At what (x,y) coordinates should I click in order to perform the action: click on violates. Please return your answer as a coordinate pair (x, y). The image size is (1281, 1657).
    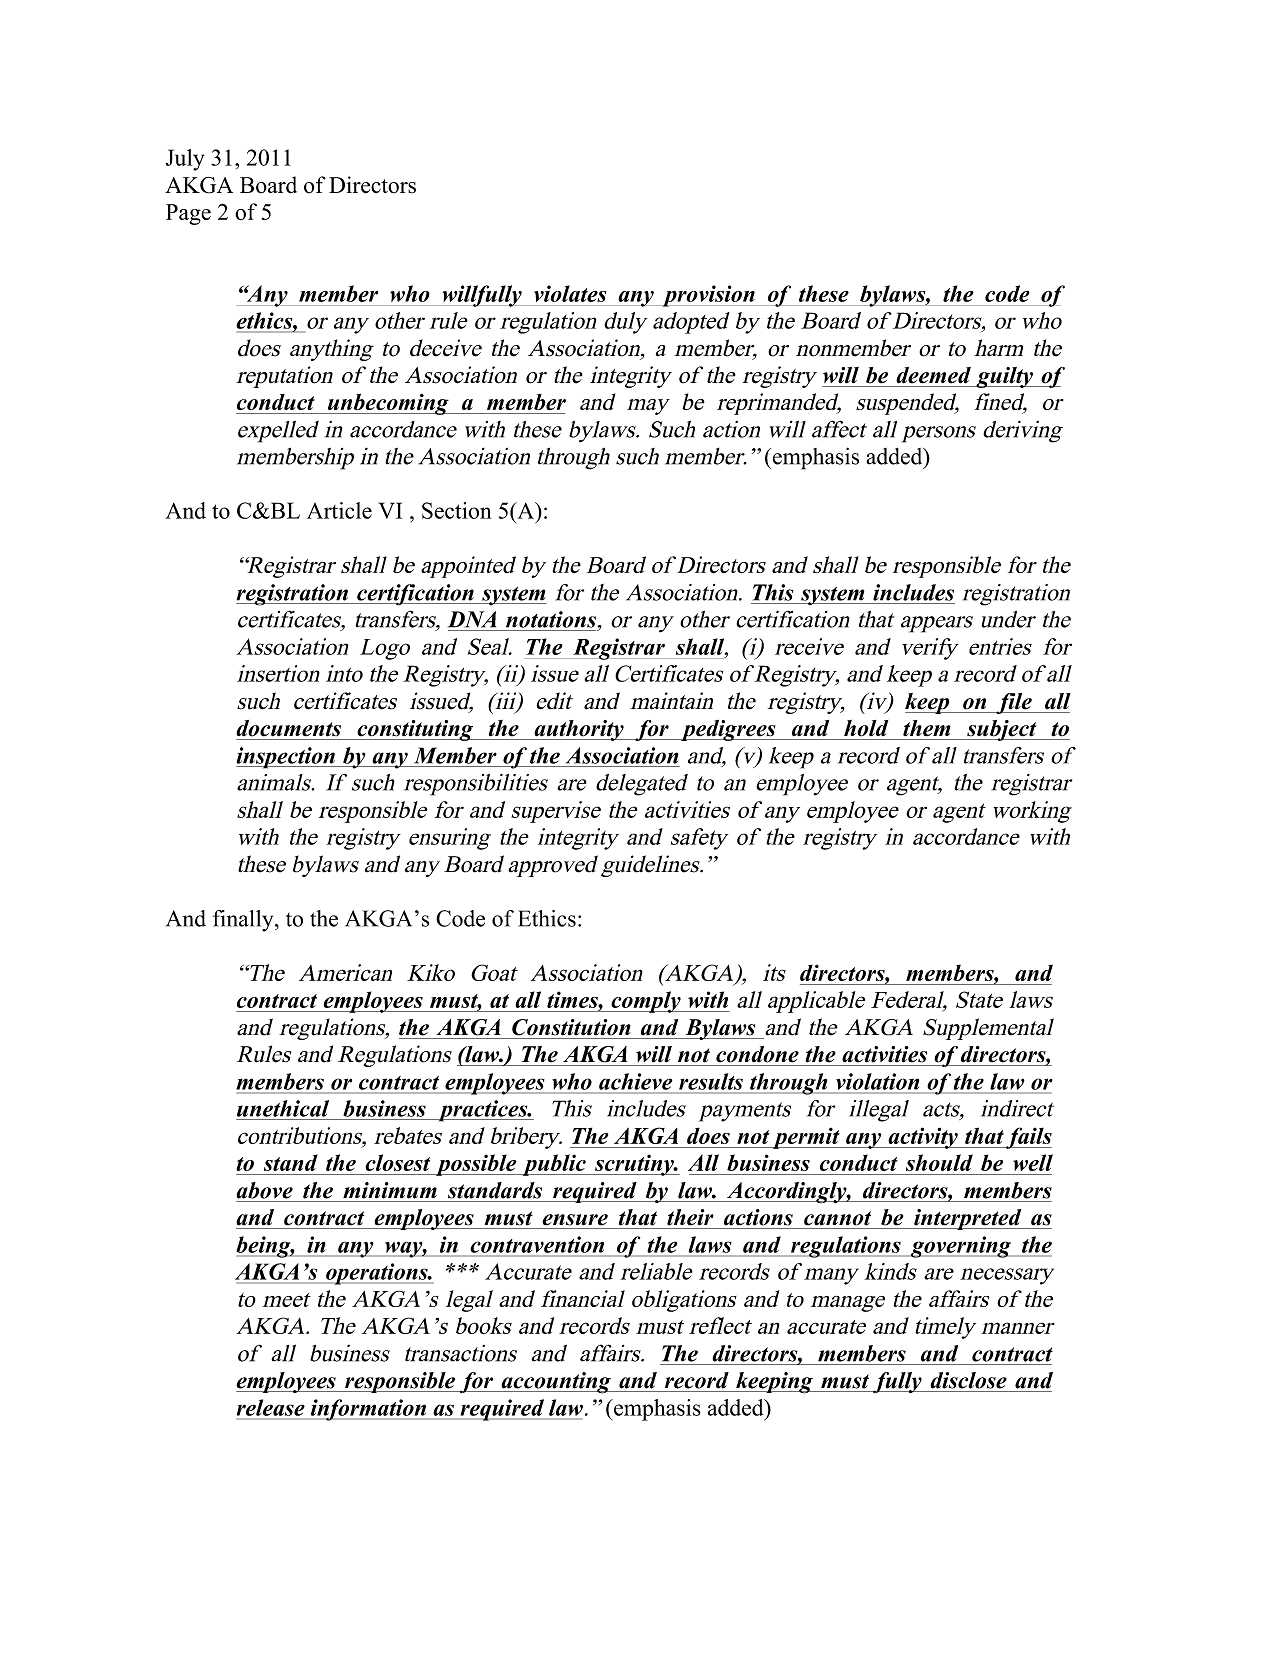
    Looking at the image, I should click on (570, 293).
